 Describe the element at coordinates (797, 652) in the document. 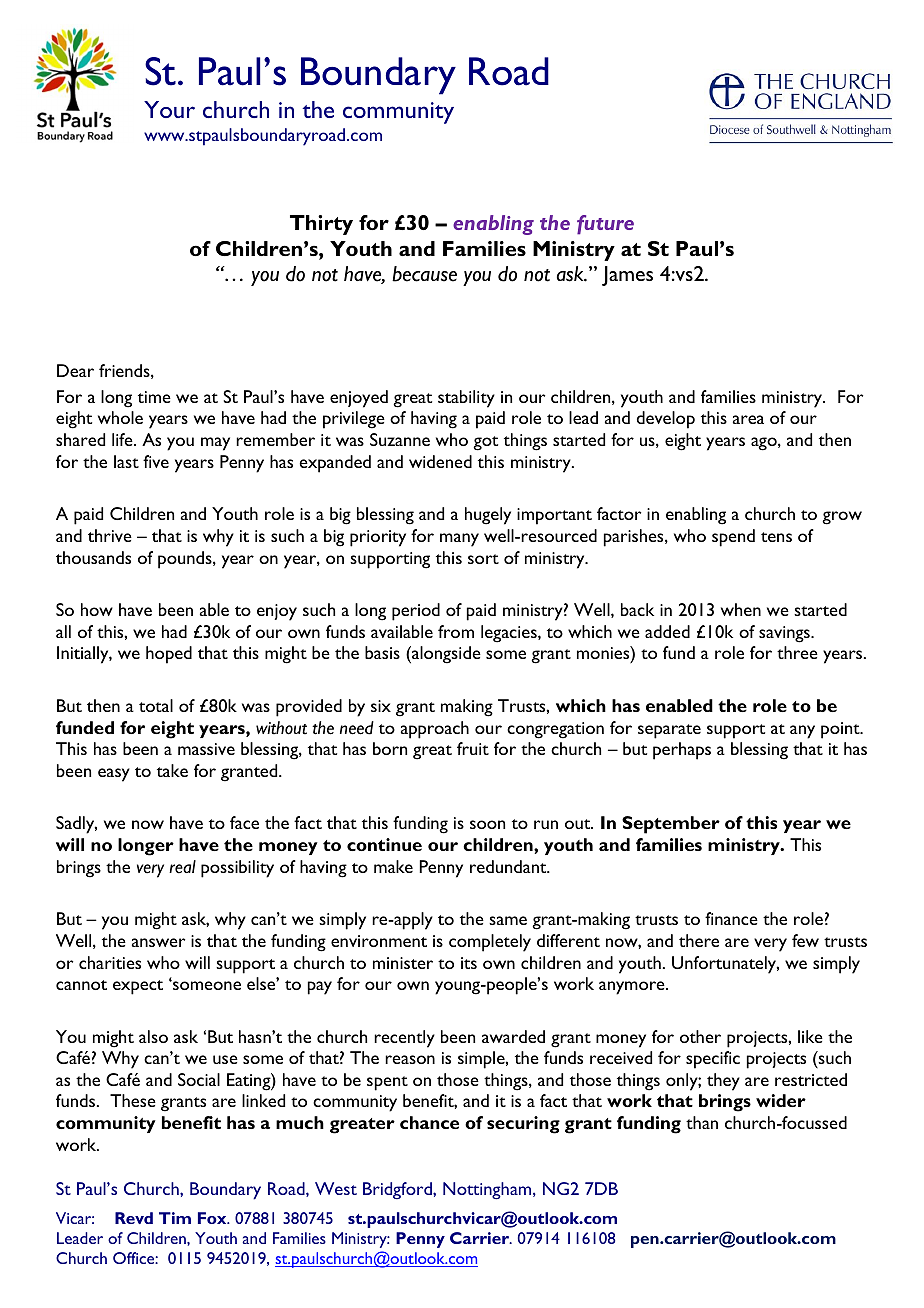

I see `three` at that location.
